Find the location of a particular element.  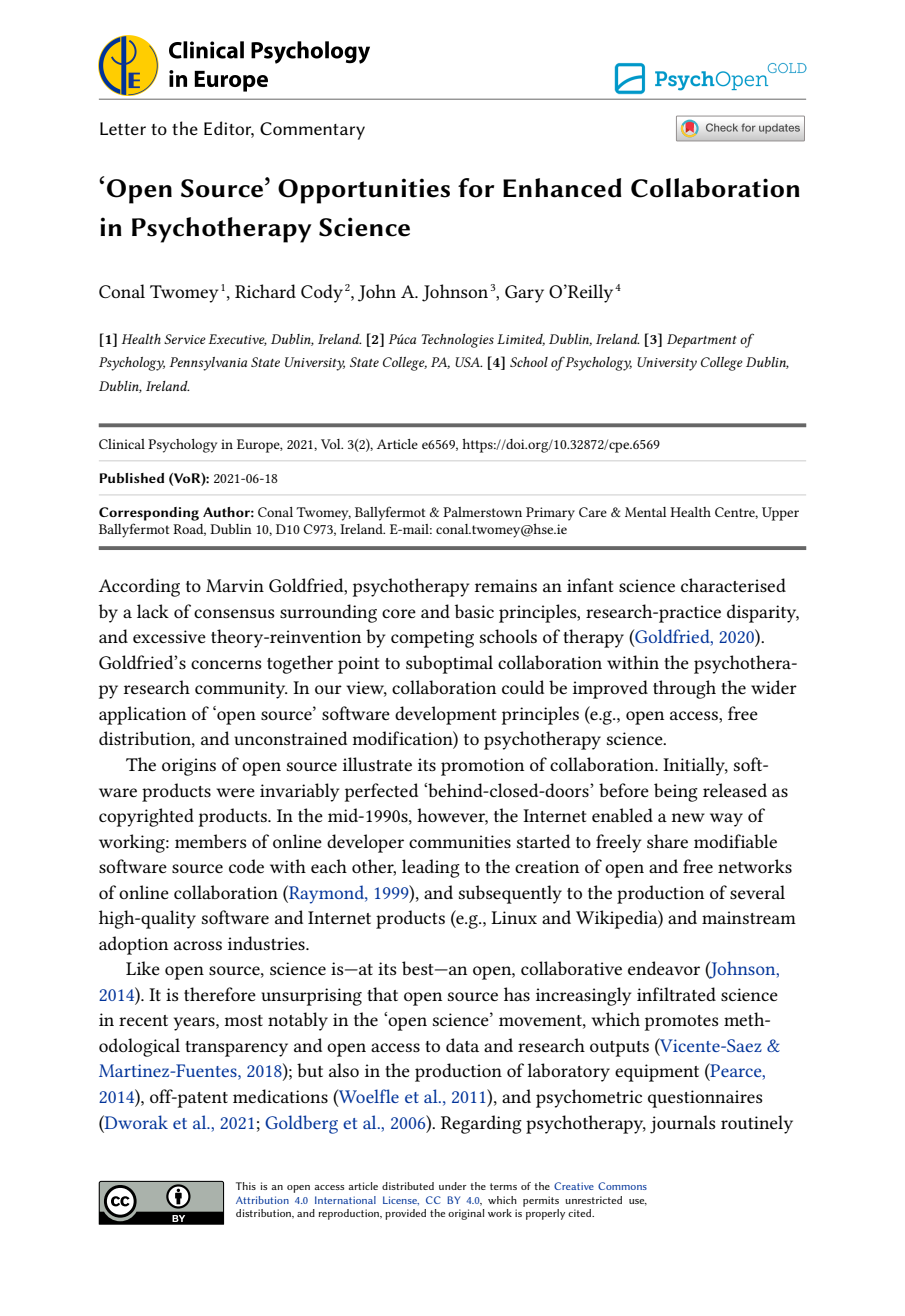

under is located at coordinates (453, 1186).
